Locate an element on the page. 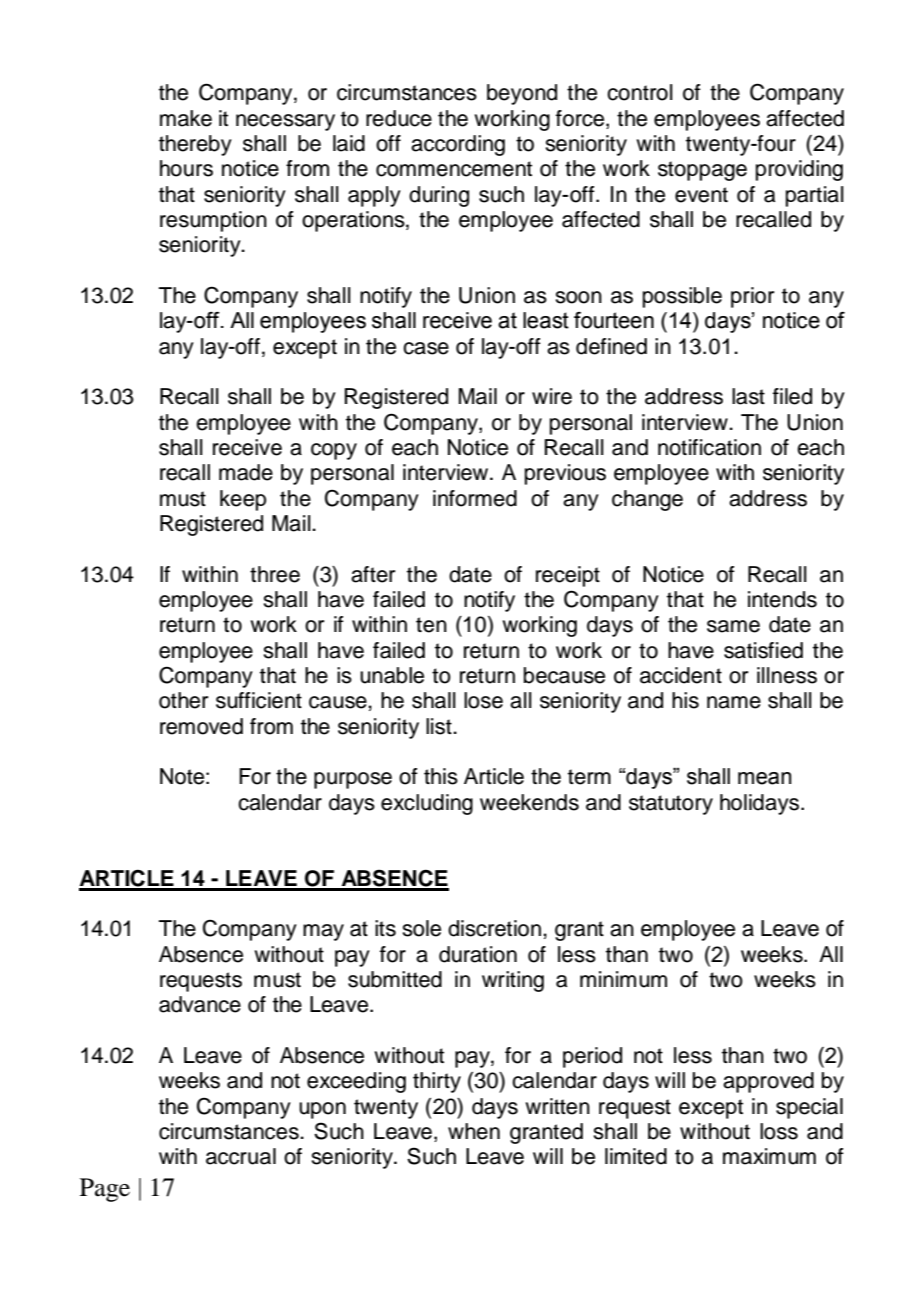 Image resolution: width=924 pixels, height=1311 pixels. three is located at coordinates (275, 574).
